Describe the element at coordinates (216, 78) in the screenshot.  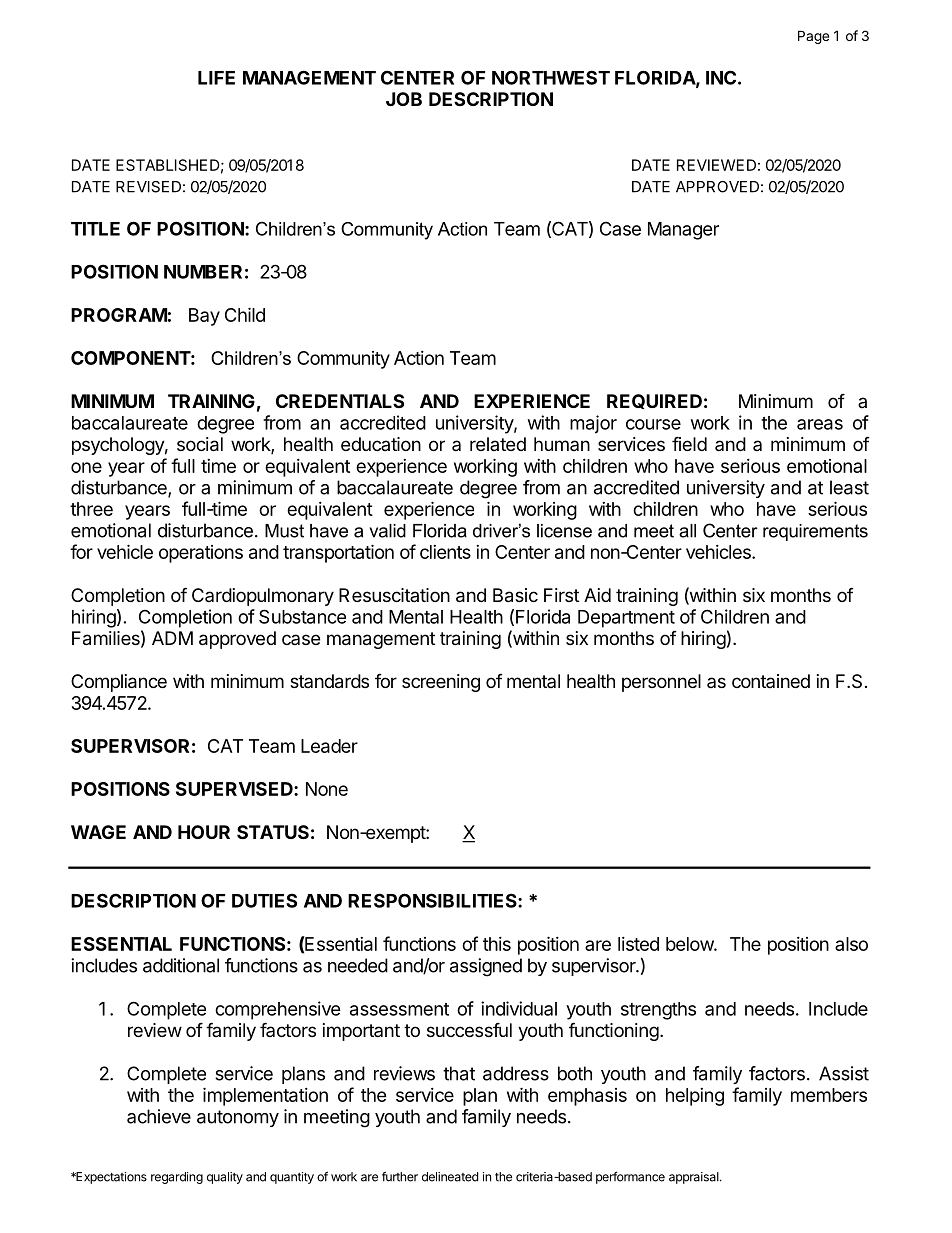
I see `LIFE` at that location.
